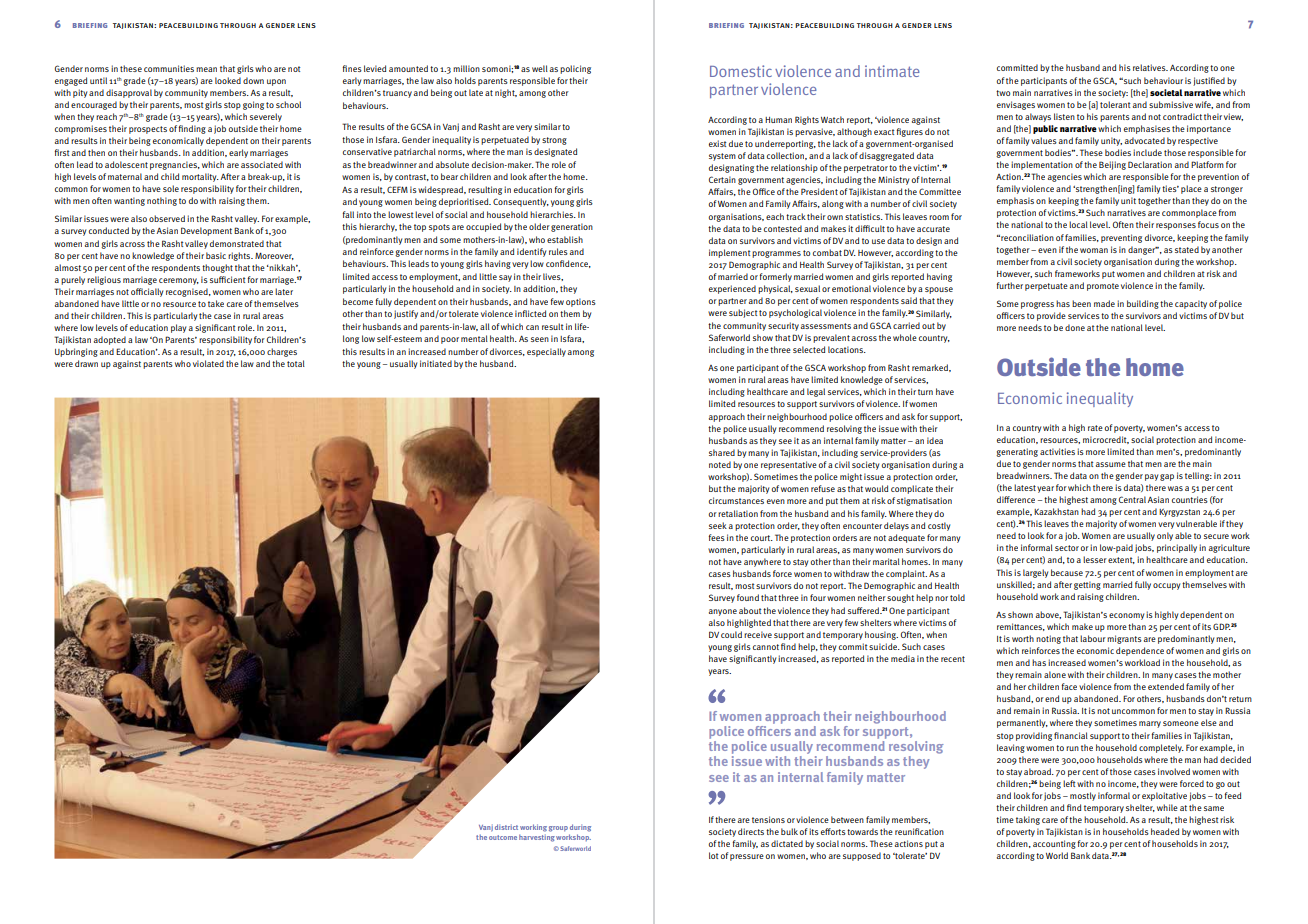 This screenshot has height=924, width=1308. What do you see at coordinates (748, 597) in the screenshot?
I see `found` at bounding box center [748, 597].
